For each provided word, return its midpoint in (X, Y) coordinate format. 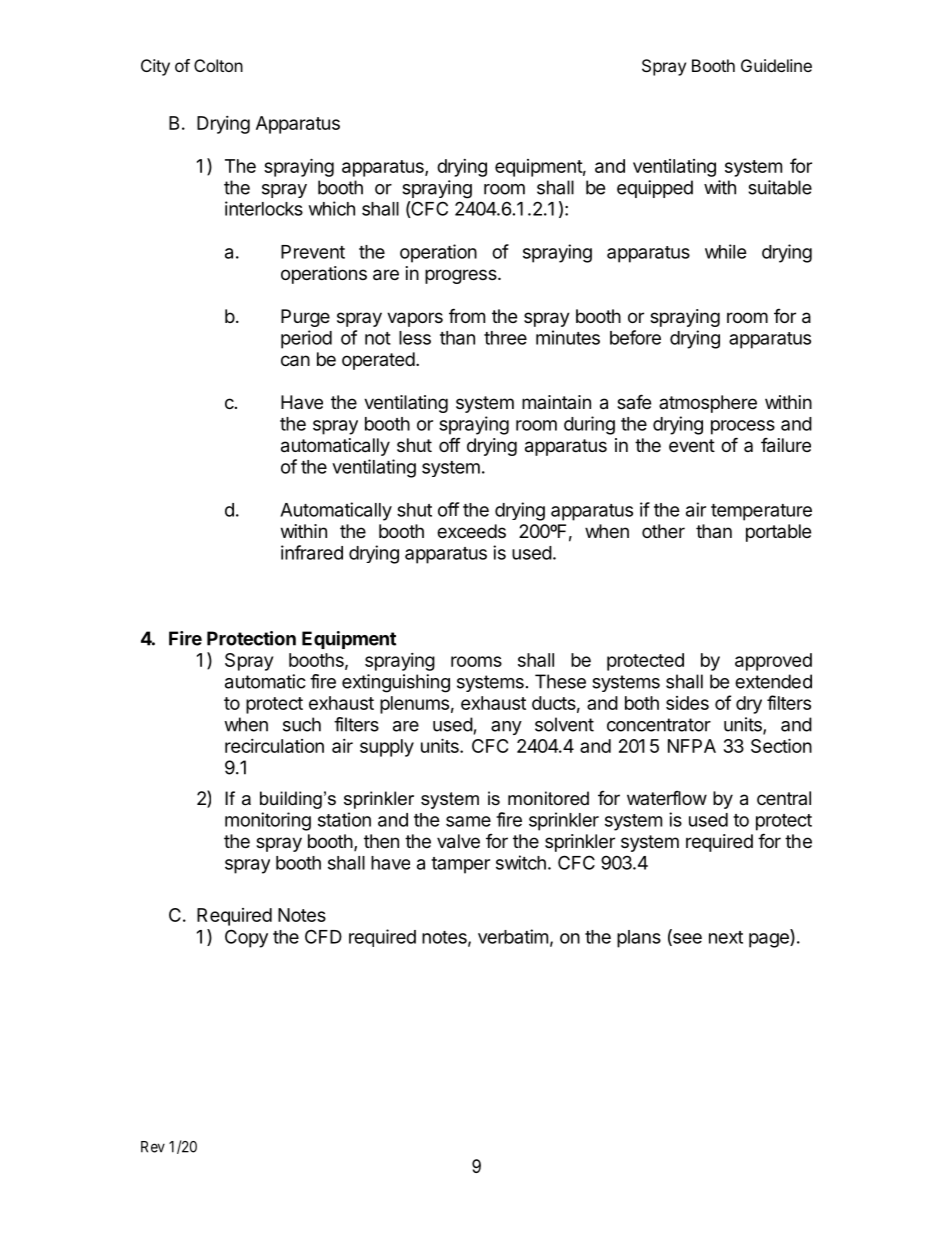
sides (687, 703)
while (726, 251)
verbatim (513, 936)
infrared (312, 552)
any (506, 728)
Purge (305, 318)
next (726, 937)
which (332, 208)
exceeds (471, 531)
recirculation (274, 746)
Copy (246, 938)
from (467, 315)
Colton (218, 65)
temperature (761, 512)
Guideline (776, 65)
